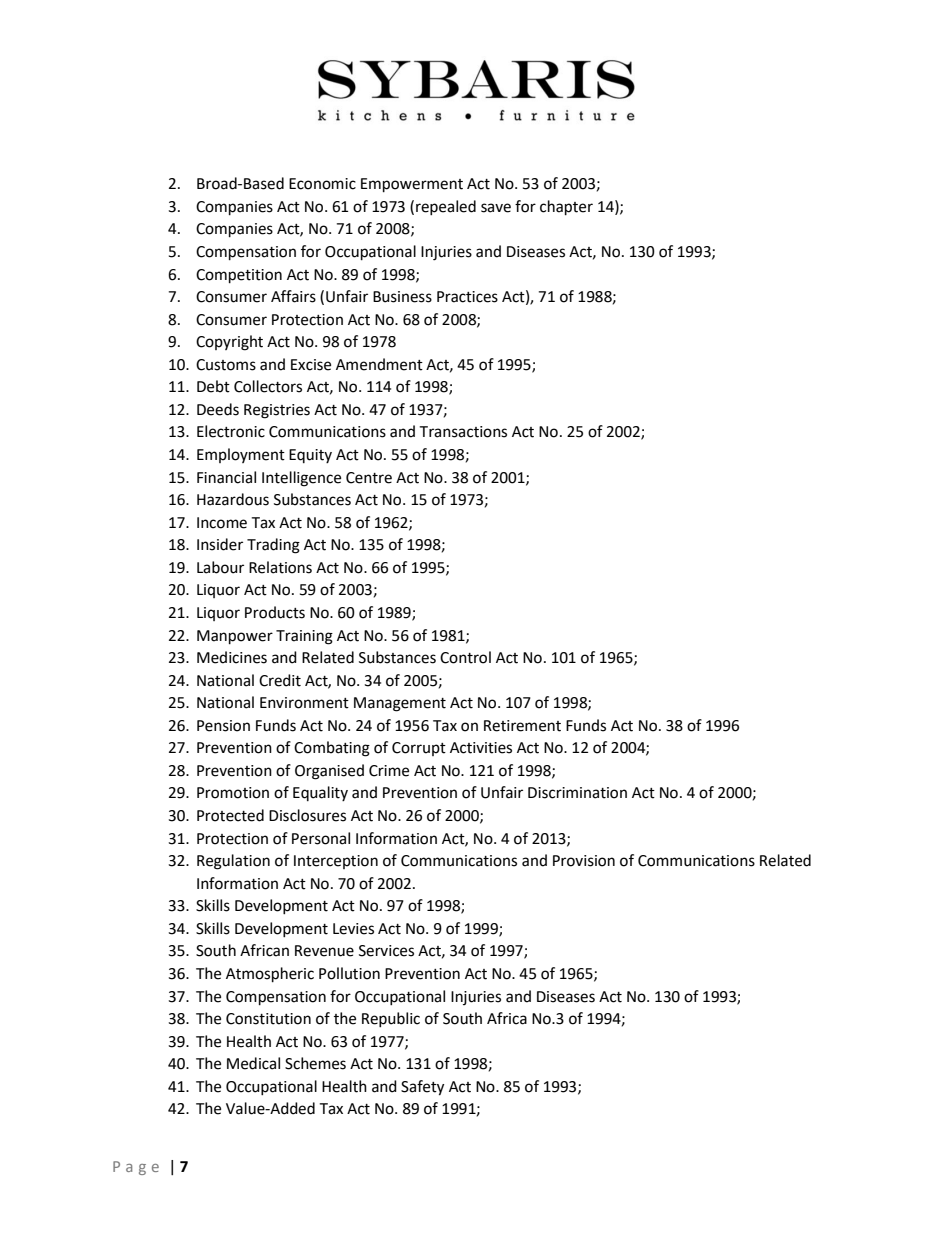 This page has height=1233, width=952. I want to click on Medical, so click(253, 1063).
